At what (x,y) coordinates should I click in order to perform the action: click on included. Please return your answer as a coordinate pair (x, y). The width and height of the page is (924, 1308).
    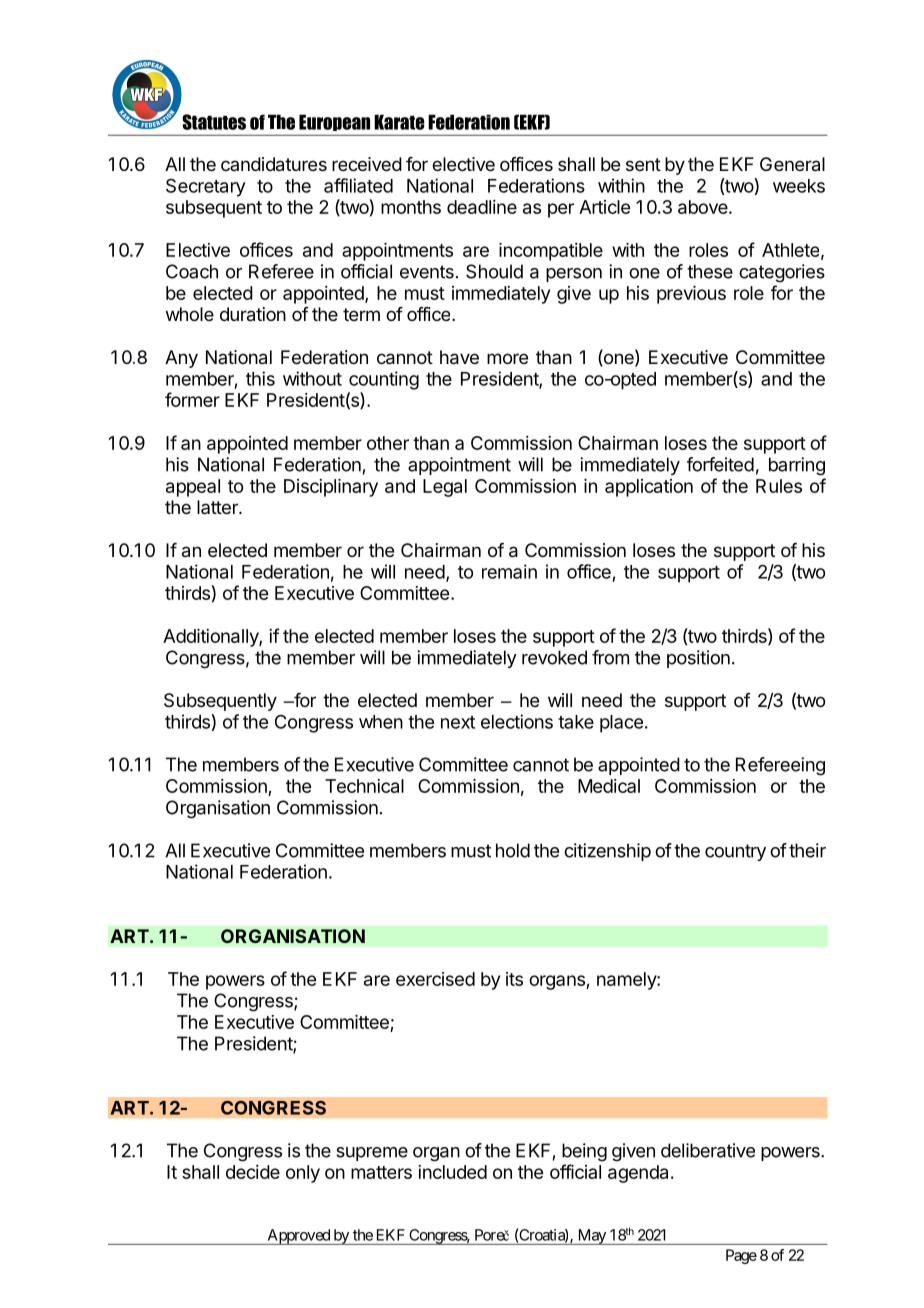
    Looking at the image, I should click on (452, 1172).
